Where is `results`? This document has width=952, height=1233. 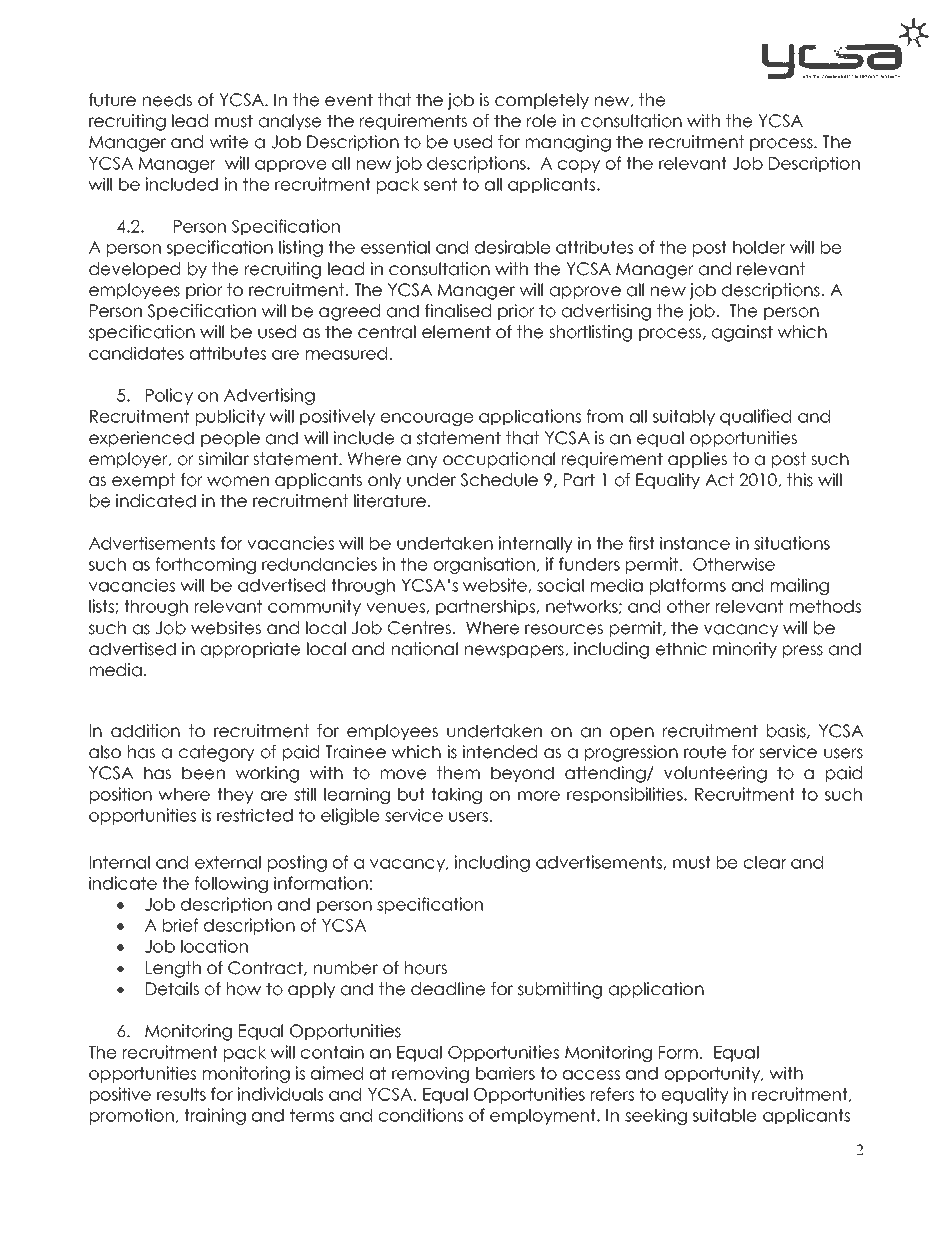 results is located at coordinates (181, 1094).
